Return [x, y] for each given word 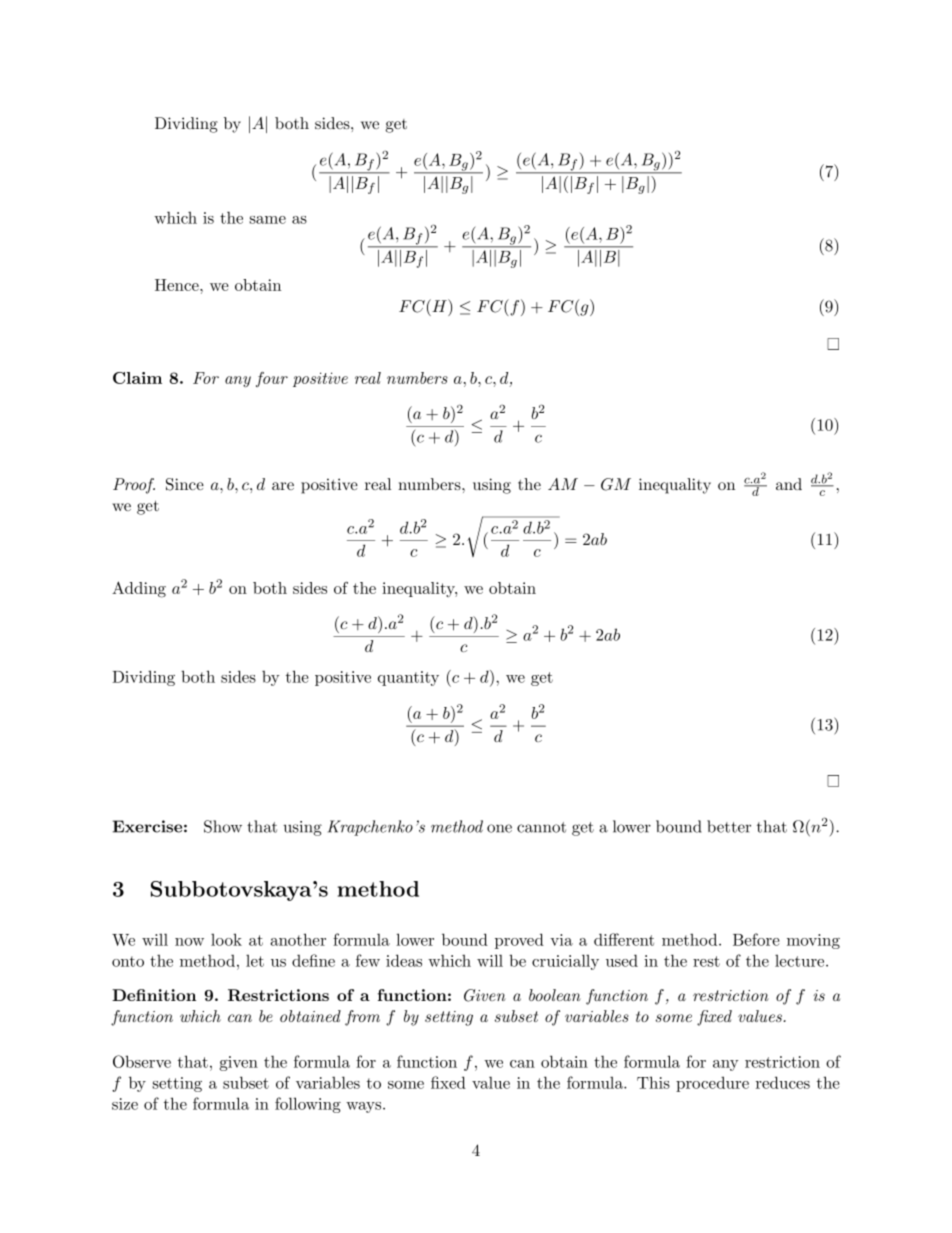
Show [223, 826]
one [499, 828]
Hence [178, 285]
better [729, 826]
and [789, 484]
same [268, 220]
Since [185, 484]
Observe [142, 1061]
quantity [408, 678]
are [283, 486]
